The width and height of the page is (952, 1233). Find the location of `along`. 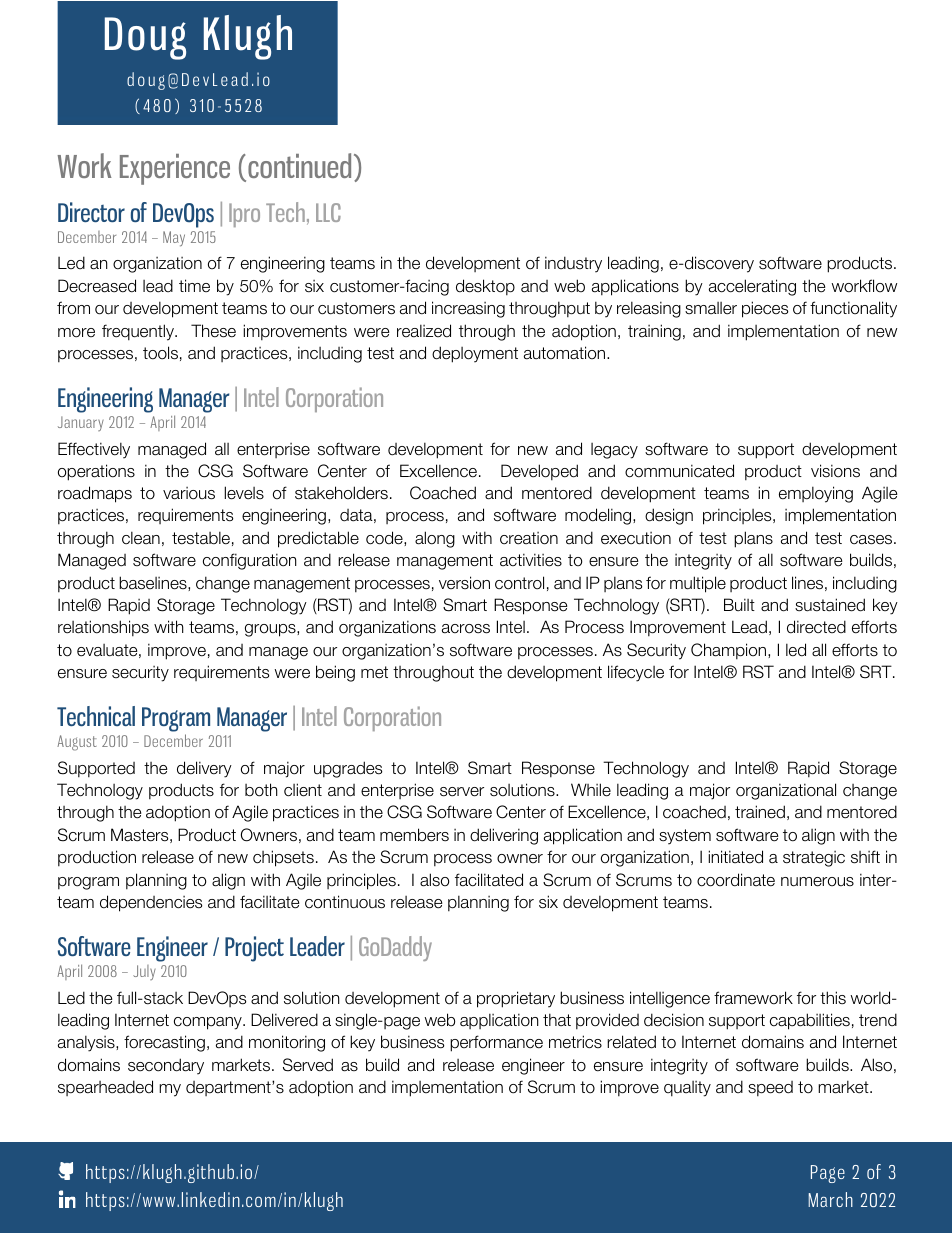

along is located at coordinates (435, 539).
